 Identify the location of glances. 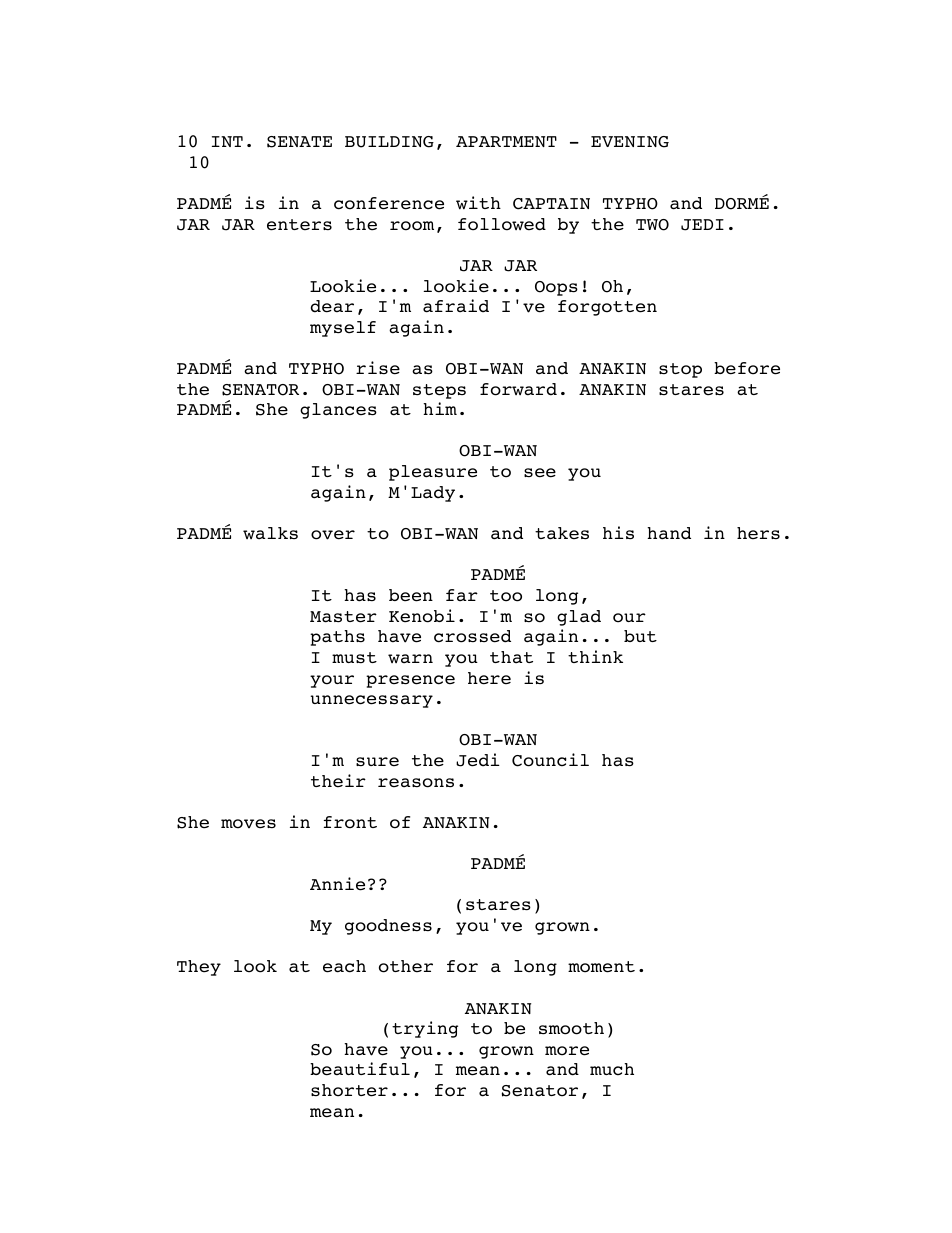
(338, 411).
